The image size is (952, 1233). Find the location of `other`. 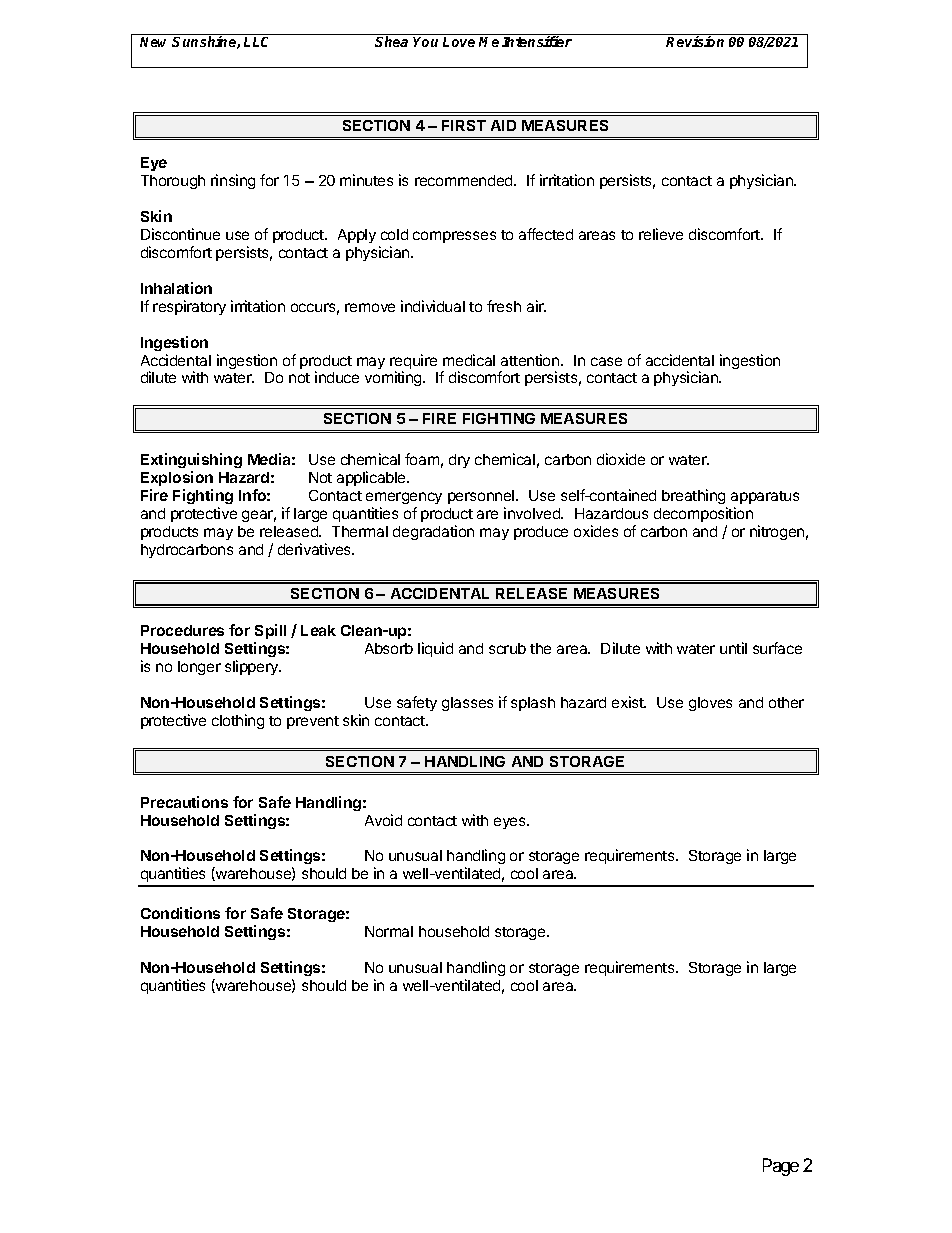

other is located at coordinates (786, 702).
